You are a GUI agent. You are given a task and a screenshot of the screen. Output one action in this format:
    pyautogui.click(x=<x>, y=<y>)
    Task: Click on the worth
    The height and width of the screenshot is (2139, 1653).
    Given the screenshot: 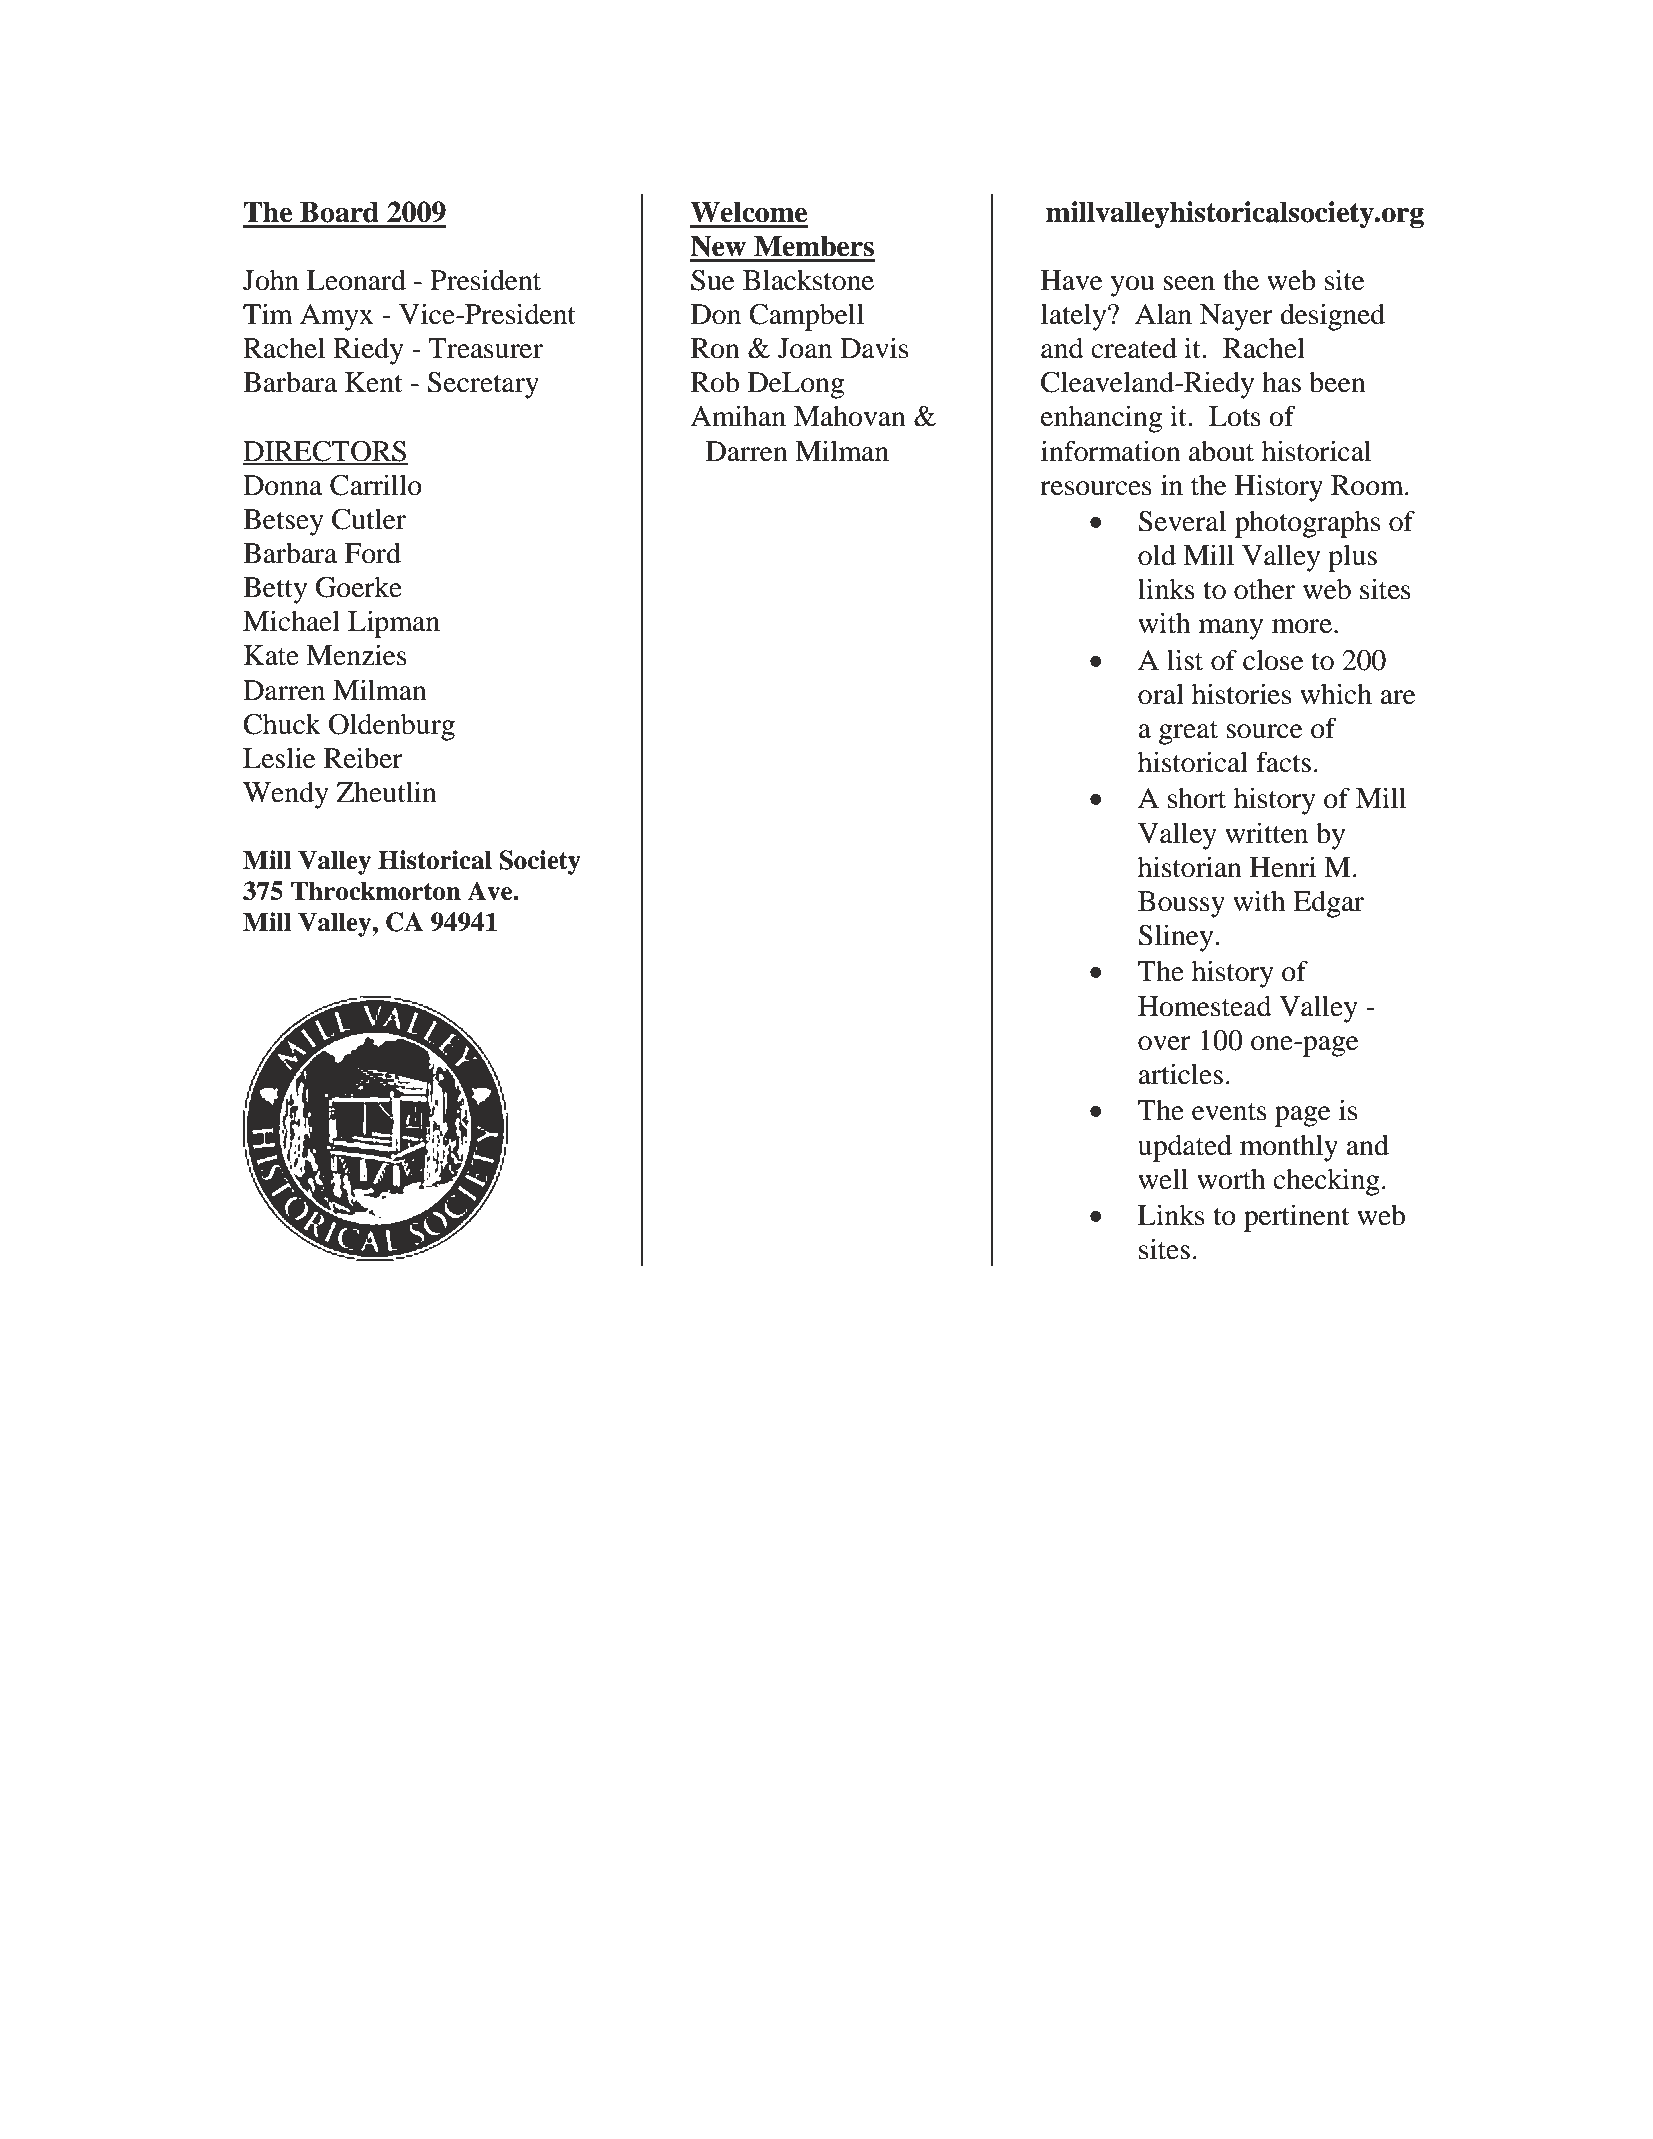 What is the action you would take?
    pyautogui.click(x=1231, y=1179)
